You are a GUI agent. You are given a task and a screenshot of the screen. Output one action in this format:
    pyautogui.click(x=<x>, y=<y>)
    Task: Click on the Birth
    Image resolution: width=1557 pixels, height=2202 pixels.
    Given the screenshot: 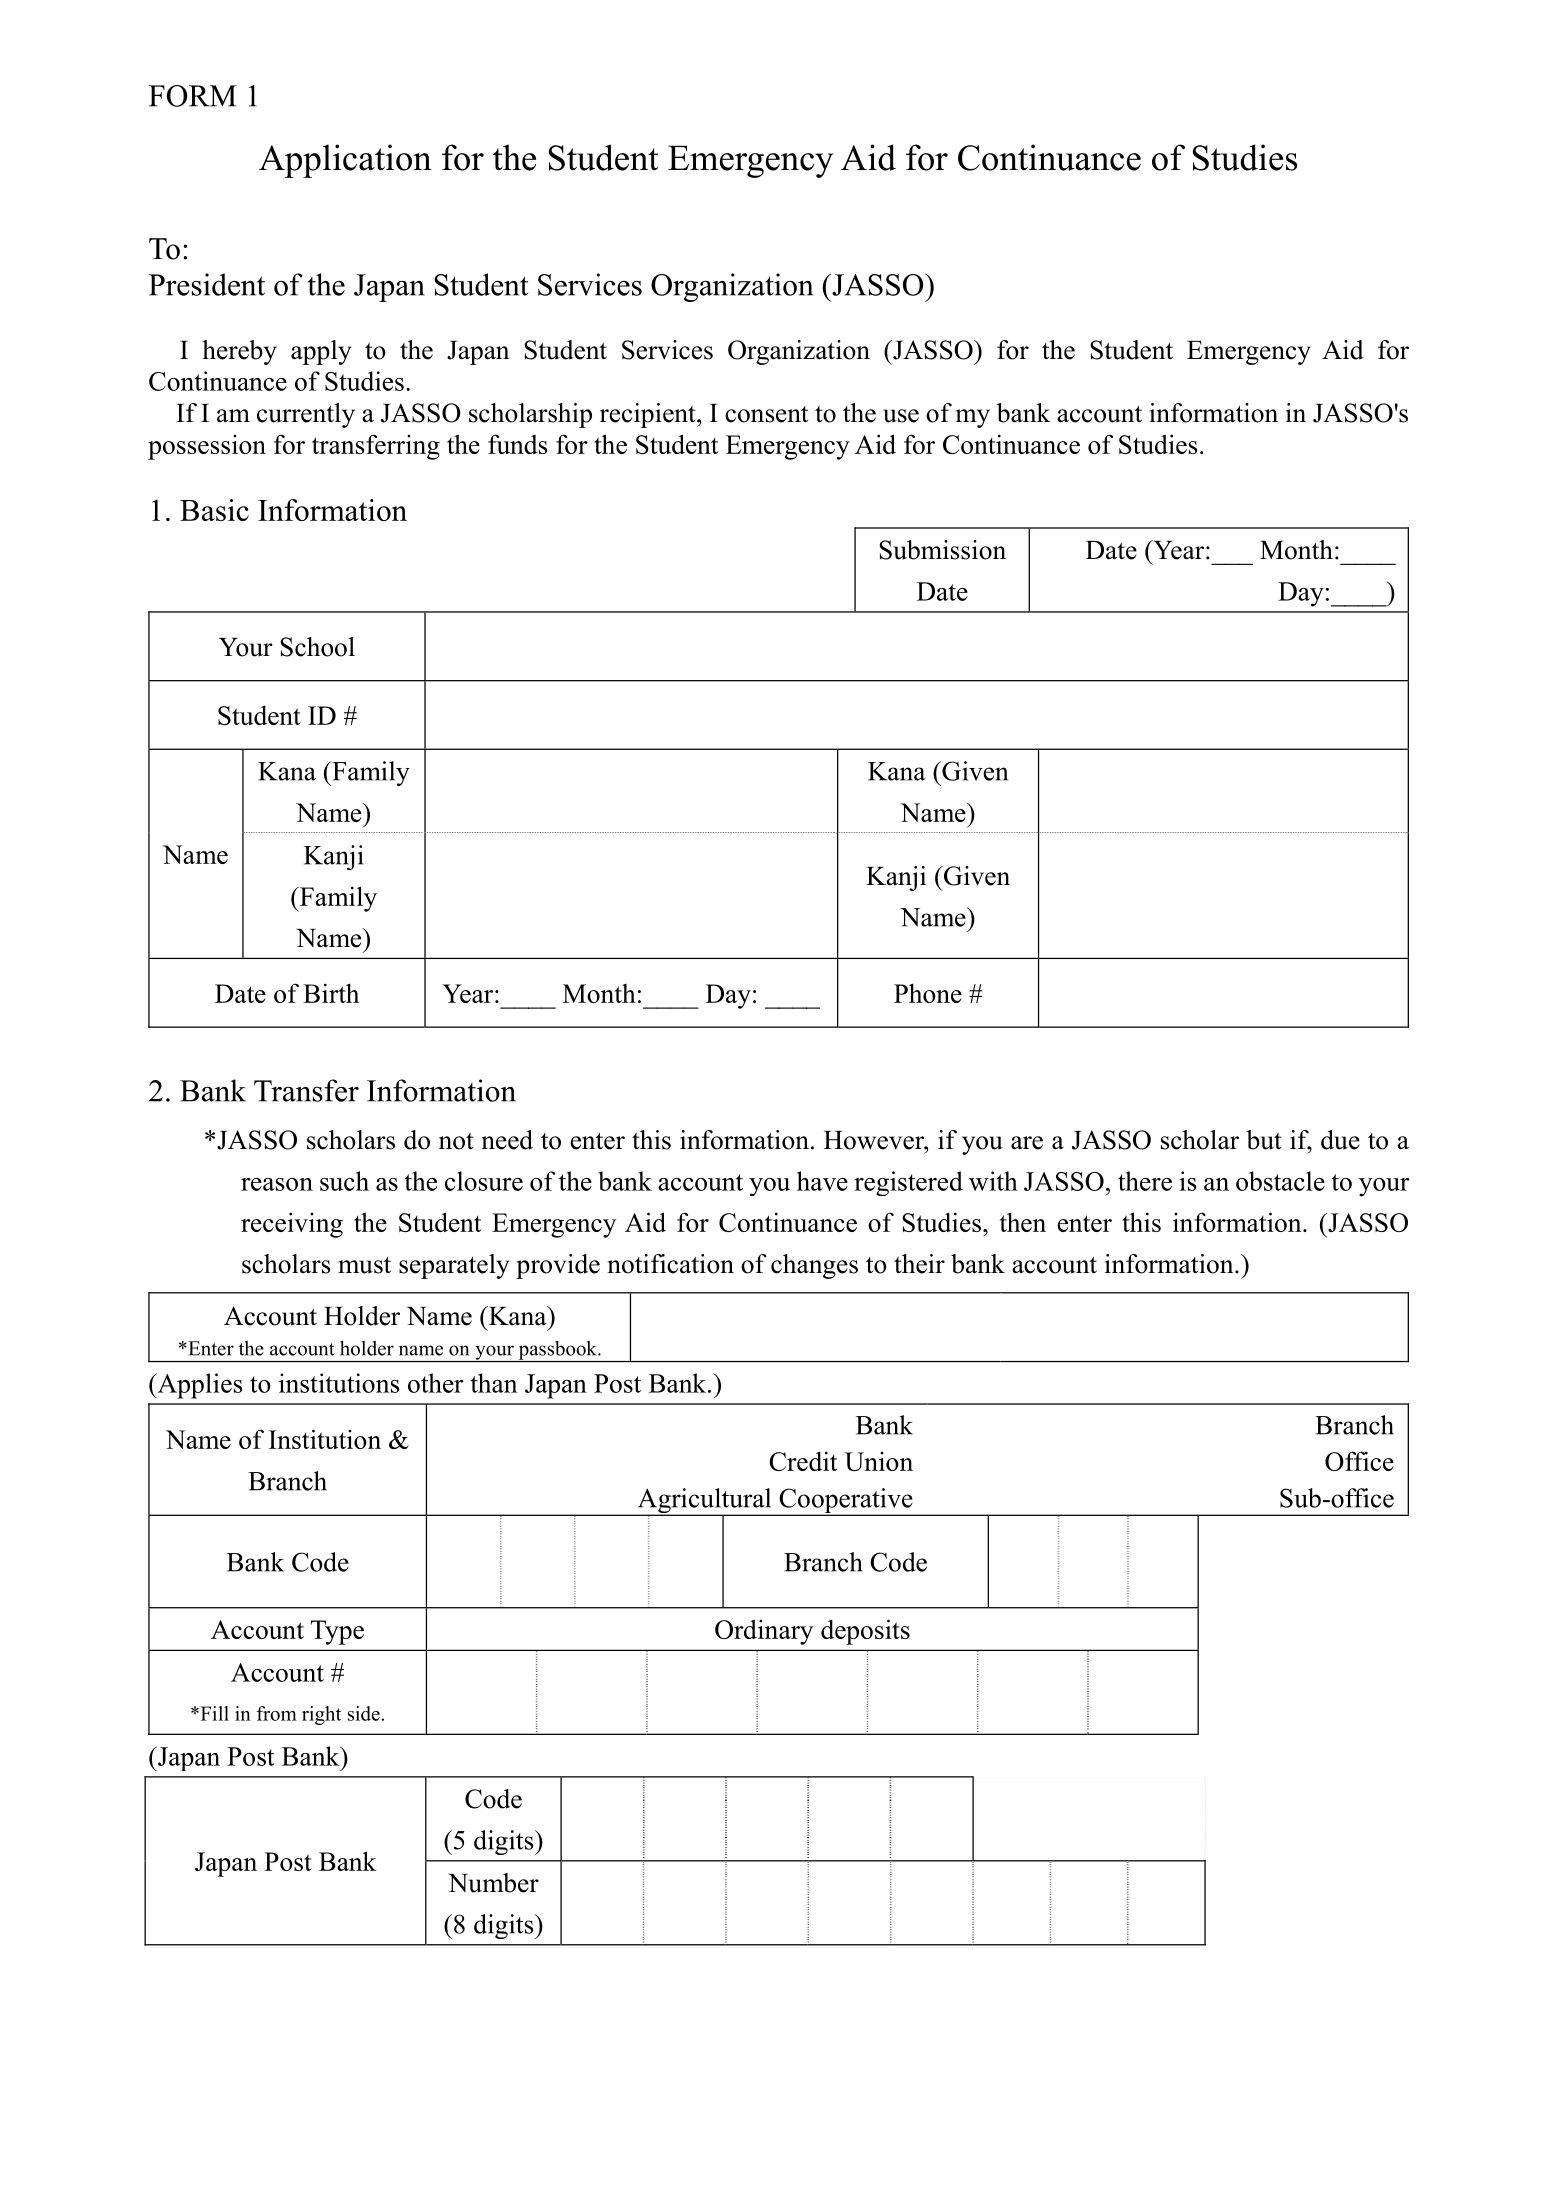 What is the action you would take?
    pyautogui.click(x=331, y=993)
